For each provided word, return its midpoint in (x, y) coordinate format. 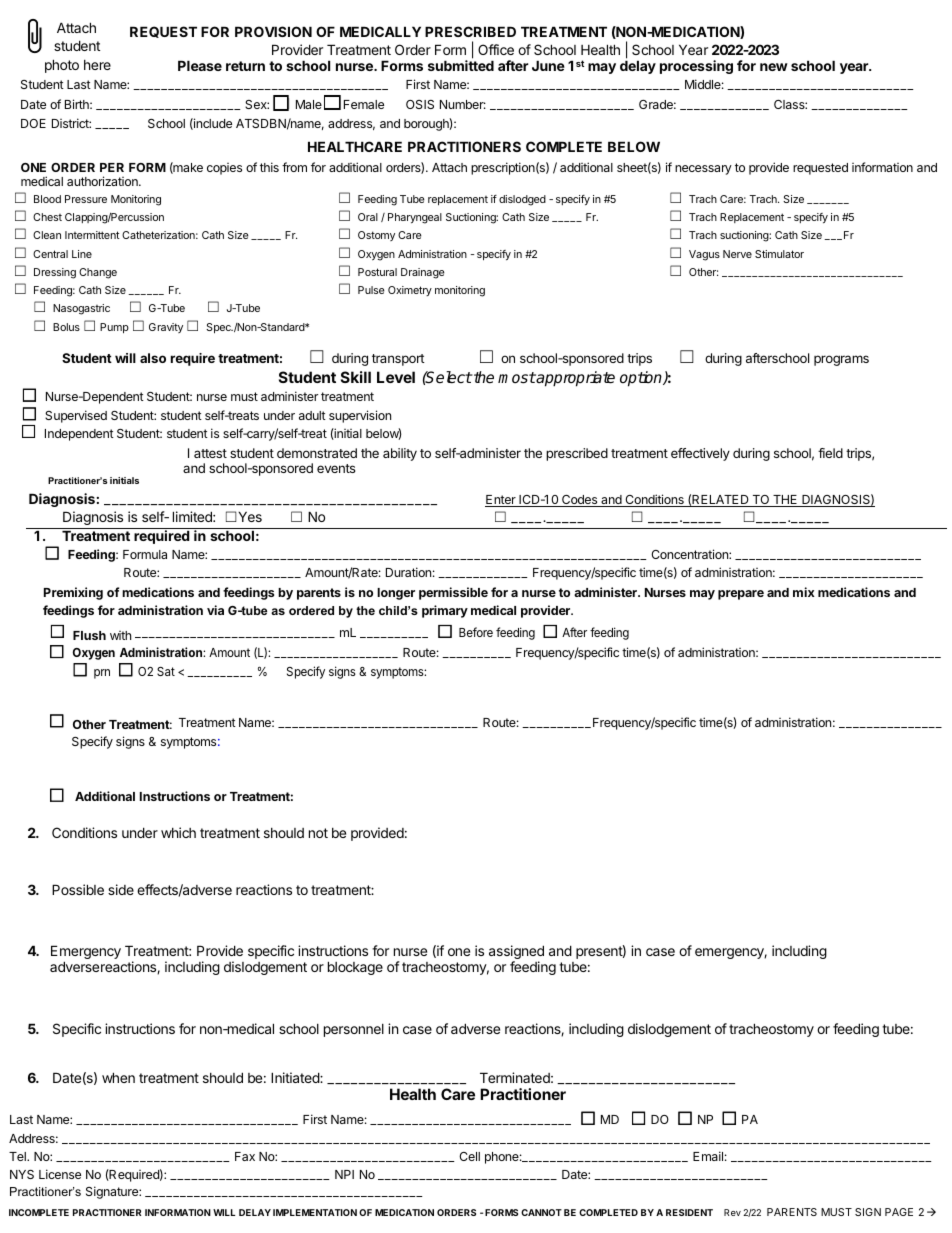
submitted (461, 65)
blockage (355, 968)
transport (398, 360)
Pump (114, 328)
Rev (732, 1212)
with (120, 635)
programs (841, 360)
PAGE (899, 1212)
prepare (741, 595)
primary (445, 611)
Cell (469, 1156)
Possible (78, 889)
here (97, 65)
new (774, 67)
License (60, 1174)
